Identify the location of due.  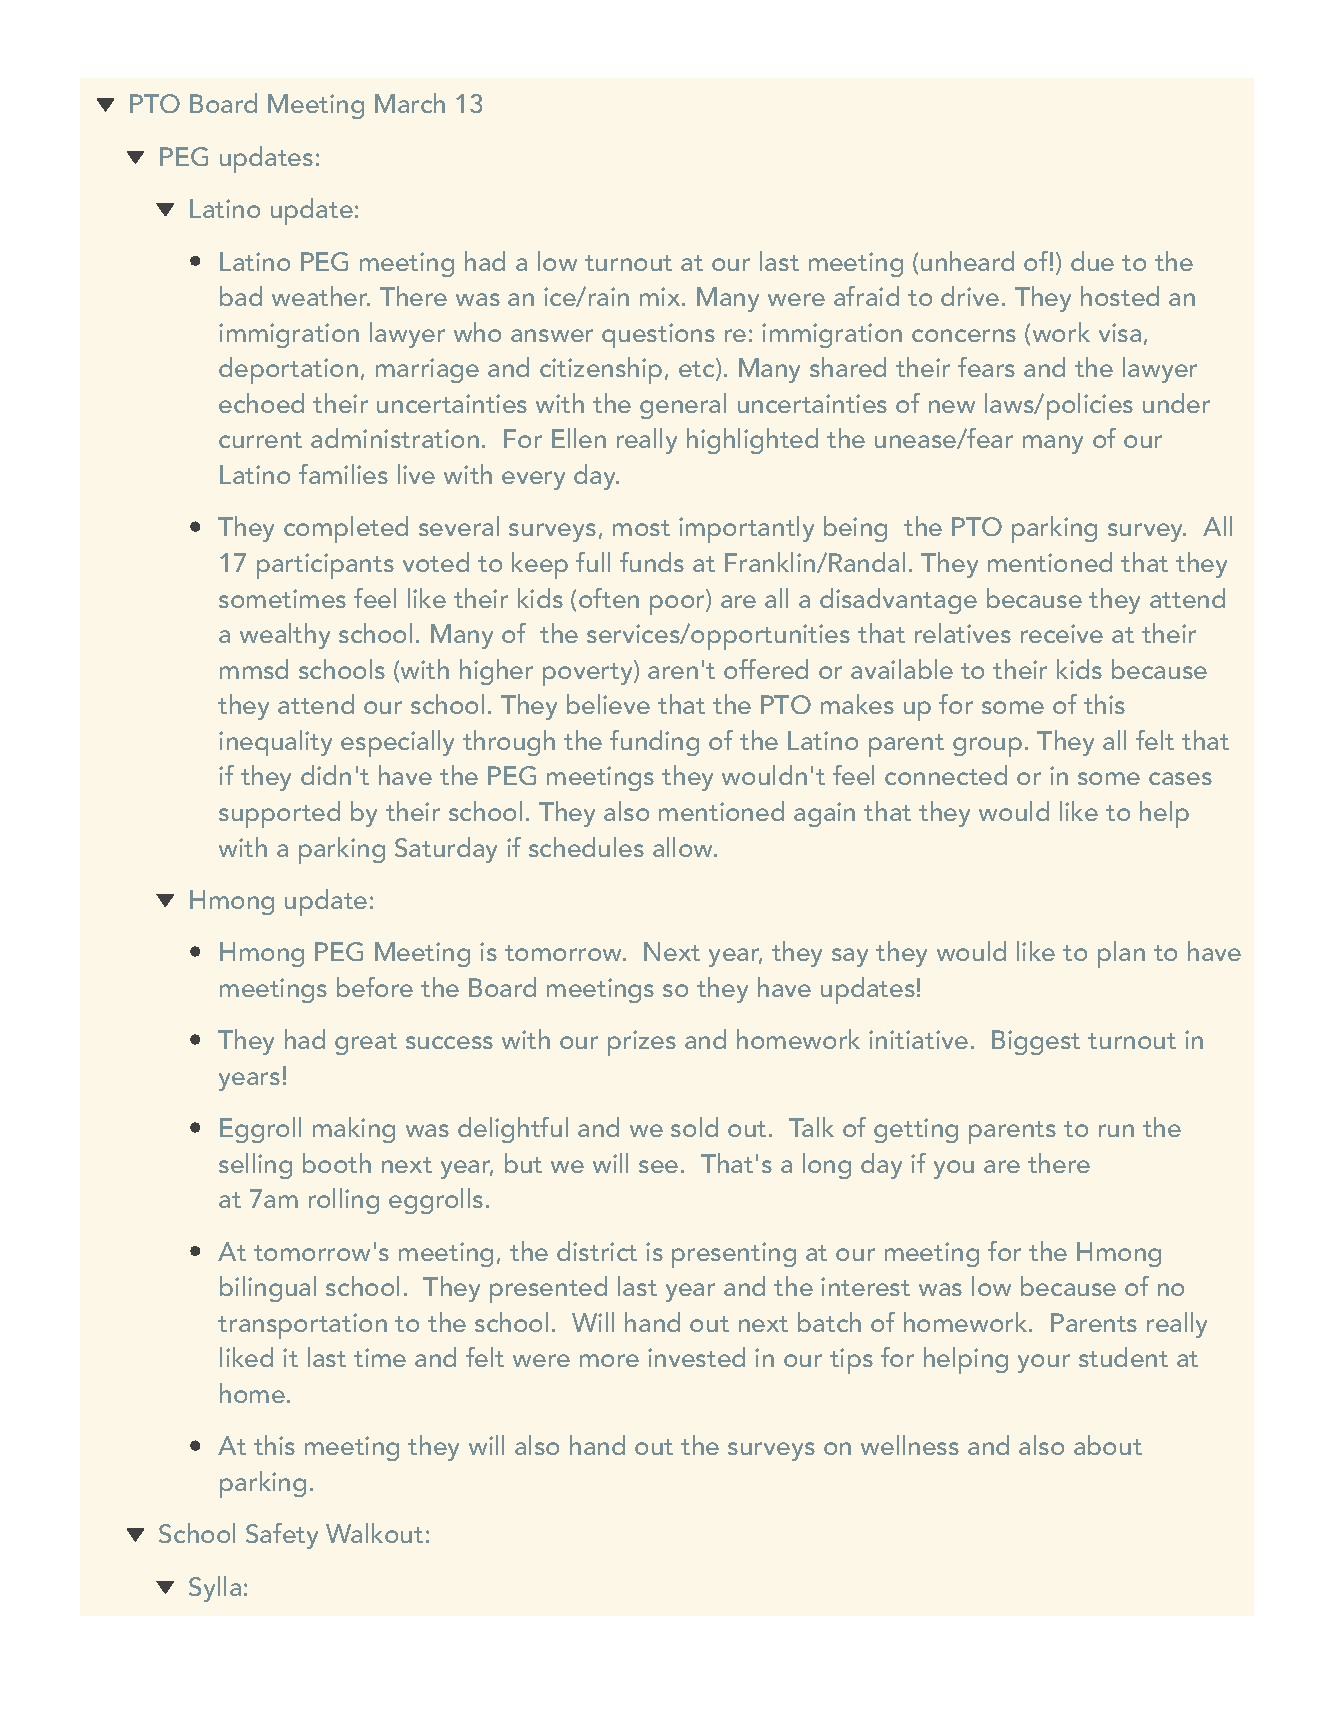
(1092, 261).
